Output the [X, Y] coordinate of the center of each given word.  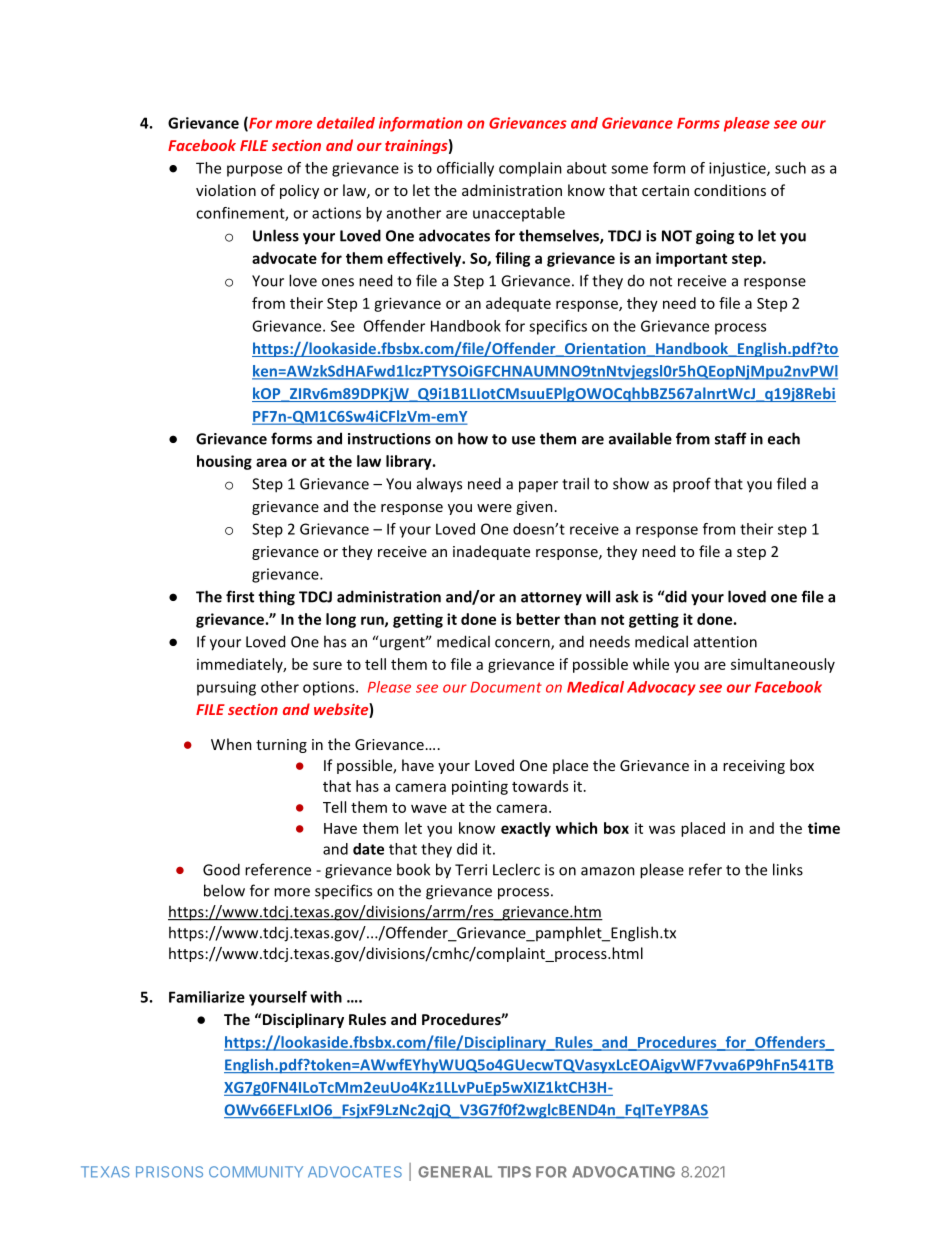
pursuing [226, 688]
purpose [254, 171]
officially [465, 169]
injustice [738, 169]
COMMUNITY [256, 1172]
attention [725, 642]
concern [523, 644]
